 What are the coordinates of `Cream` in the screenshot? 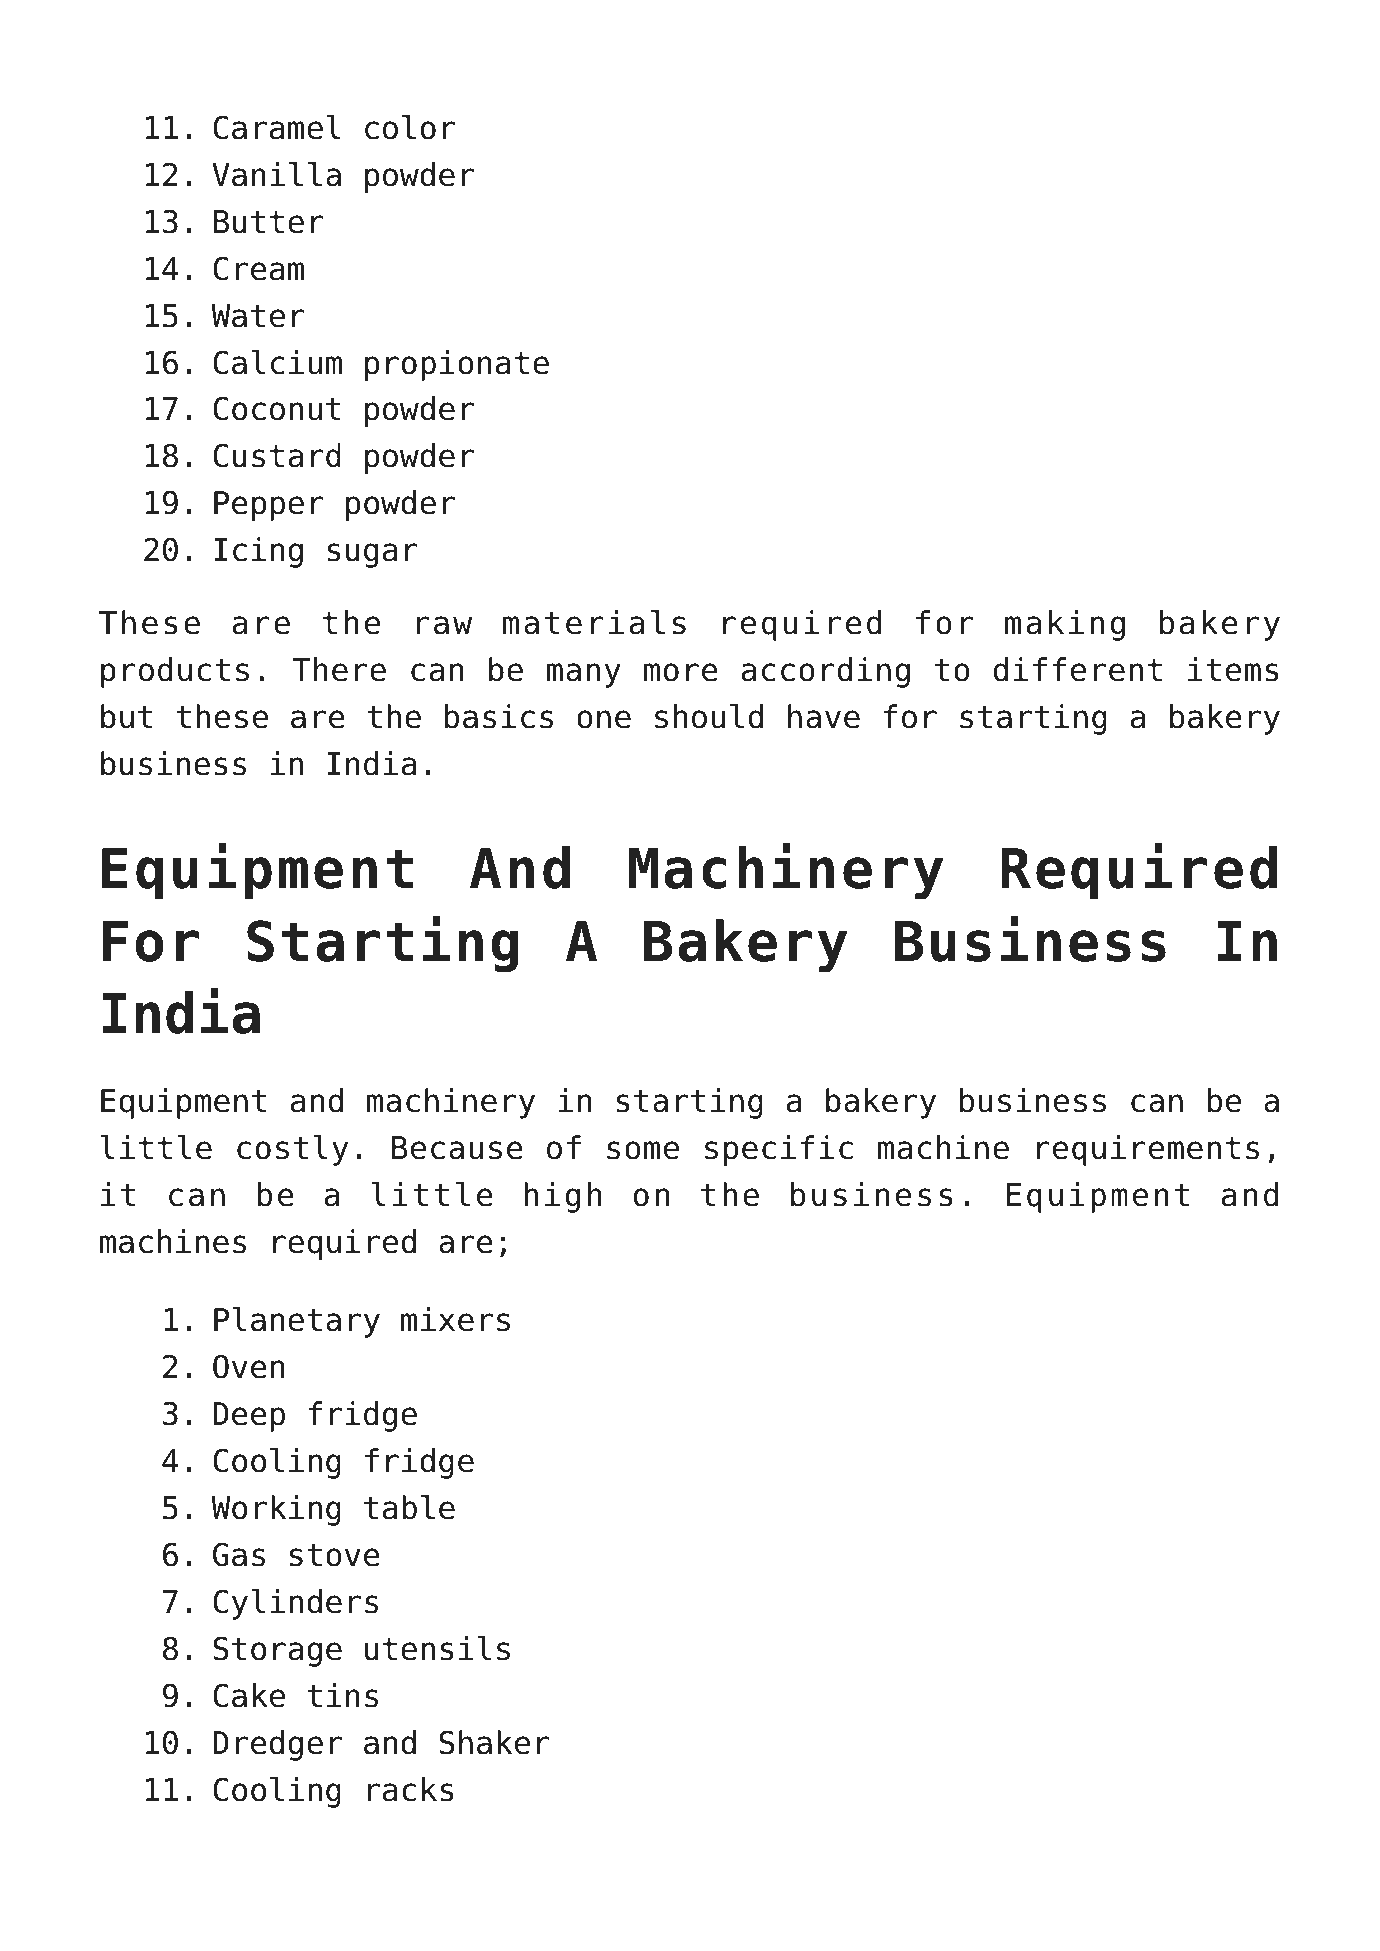 It's located at (258, 268).
